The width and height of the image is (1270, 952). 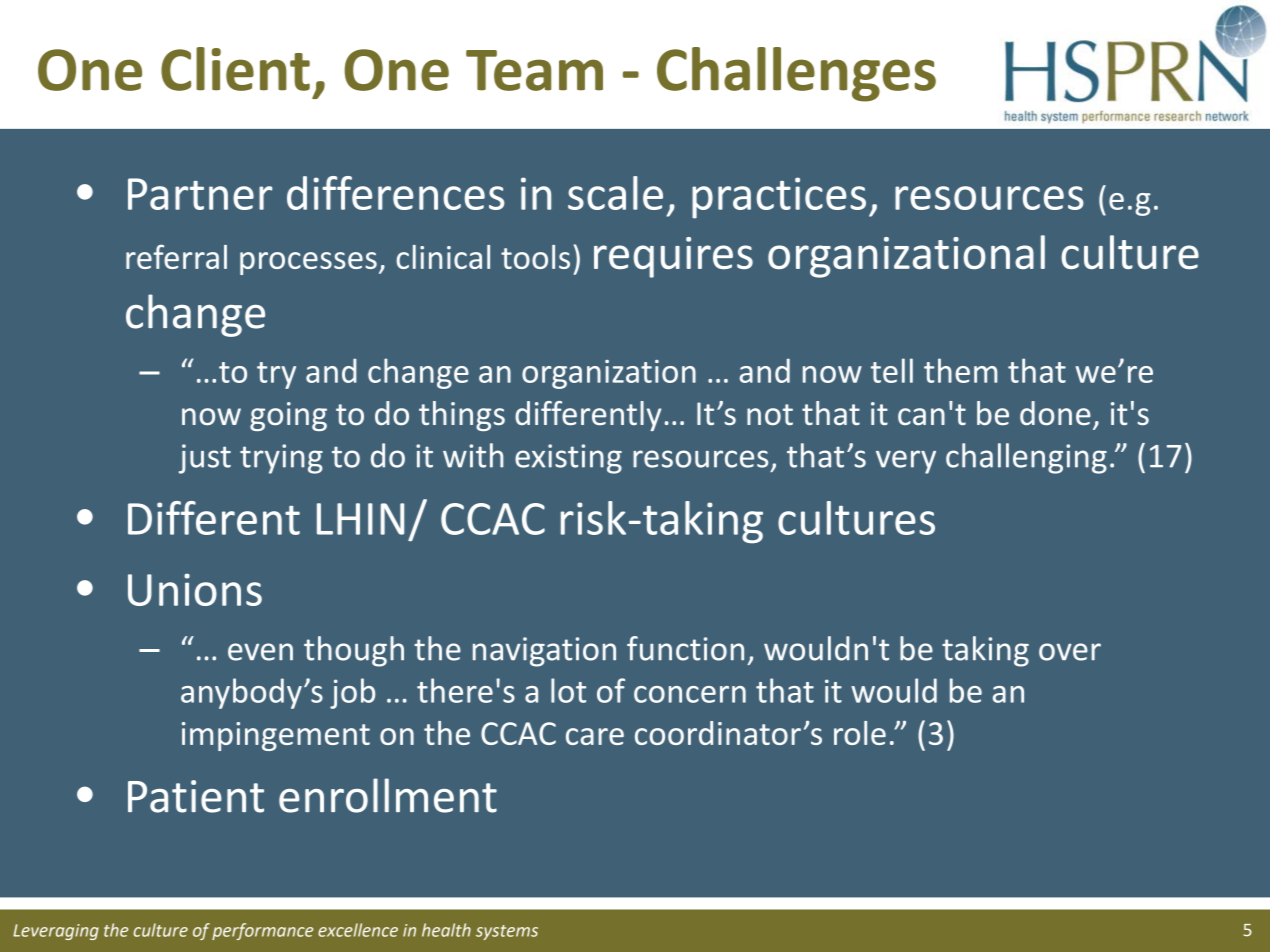 I want to click on referral, so click(x=176, y=256).
